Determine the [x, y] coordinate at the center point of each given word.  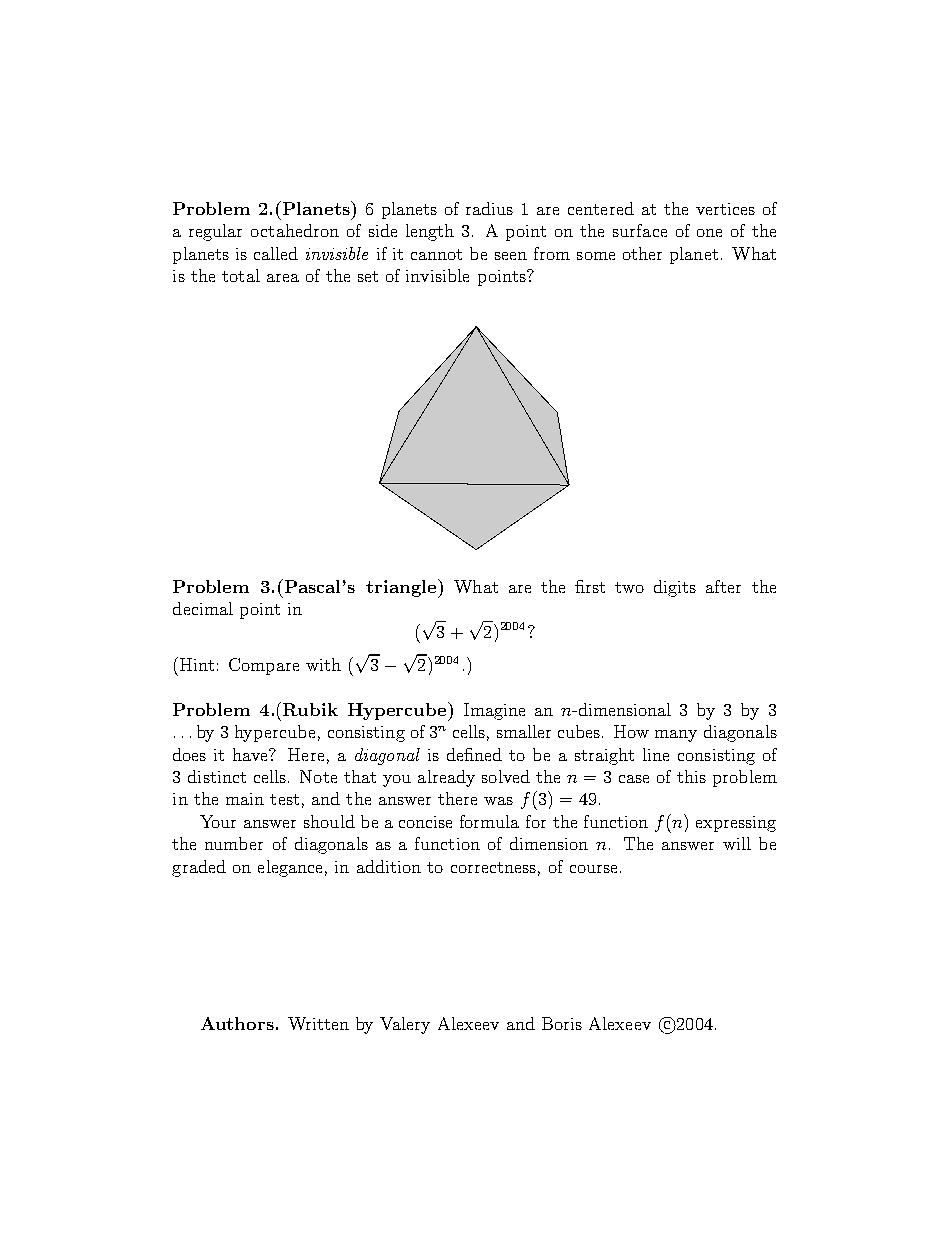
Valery [405, 1025]
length [430, 232]
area [283, 278]
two [629, 587]
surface [640, 230]
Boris [562, 1023]
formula [489, 821]
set [368, 276]
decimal [203, 608]
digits [675, 588]
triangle [402, 588]
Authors [237, 1023]
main [245, 799]
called [276, 253]
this [691, 776]
